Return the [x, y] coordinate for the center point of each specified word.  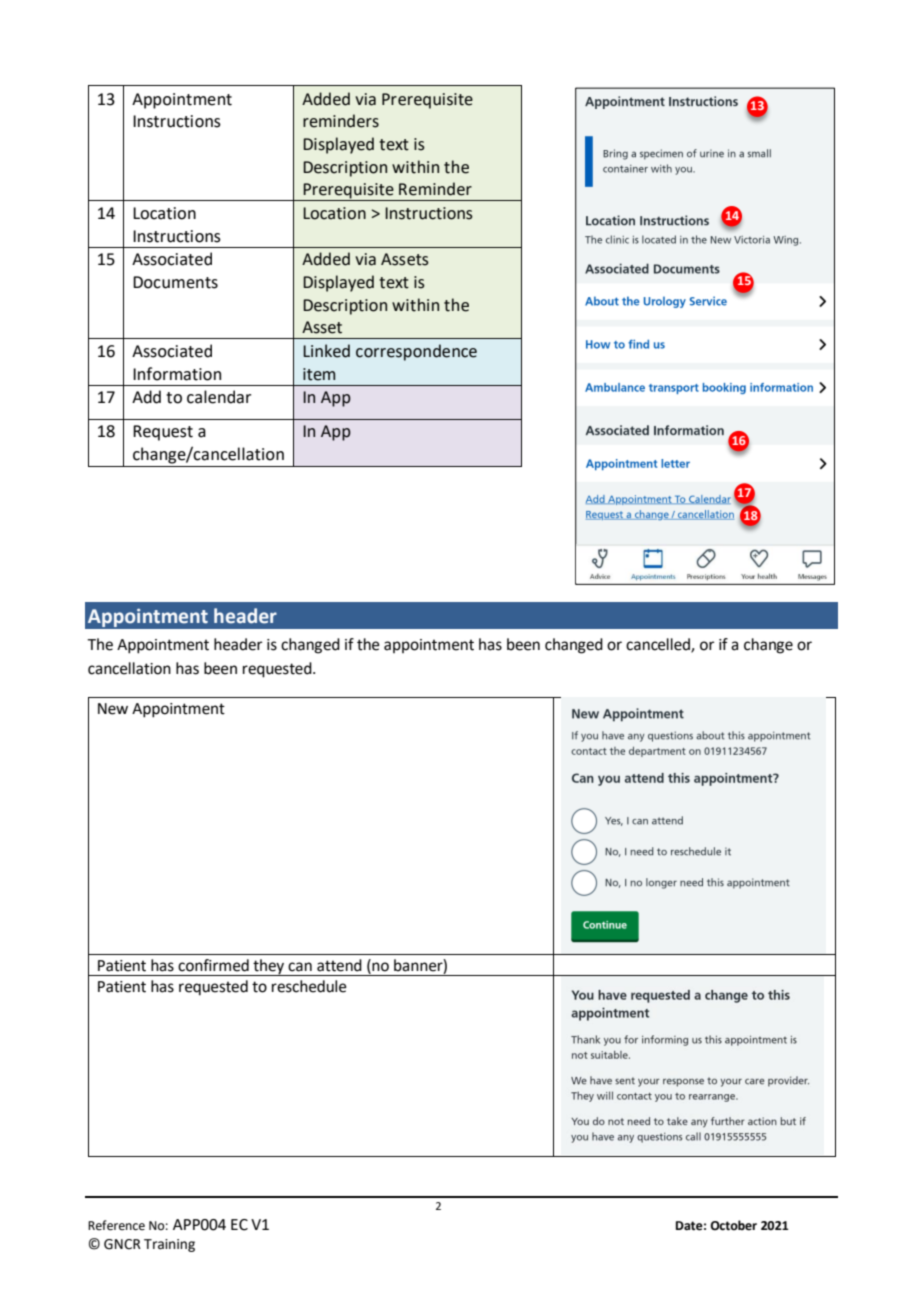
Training [169, 1245]
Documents [175, 282]
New [113, 709]
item [319, 374]
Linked [326, 351]
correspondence [416, 352]
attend [339, 965]
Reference [116, 1225]
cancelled [659, 645]
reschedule [309, 986]
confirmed [213, 965]
